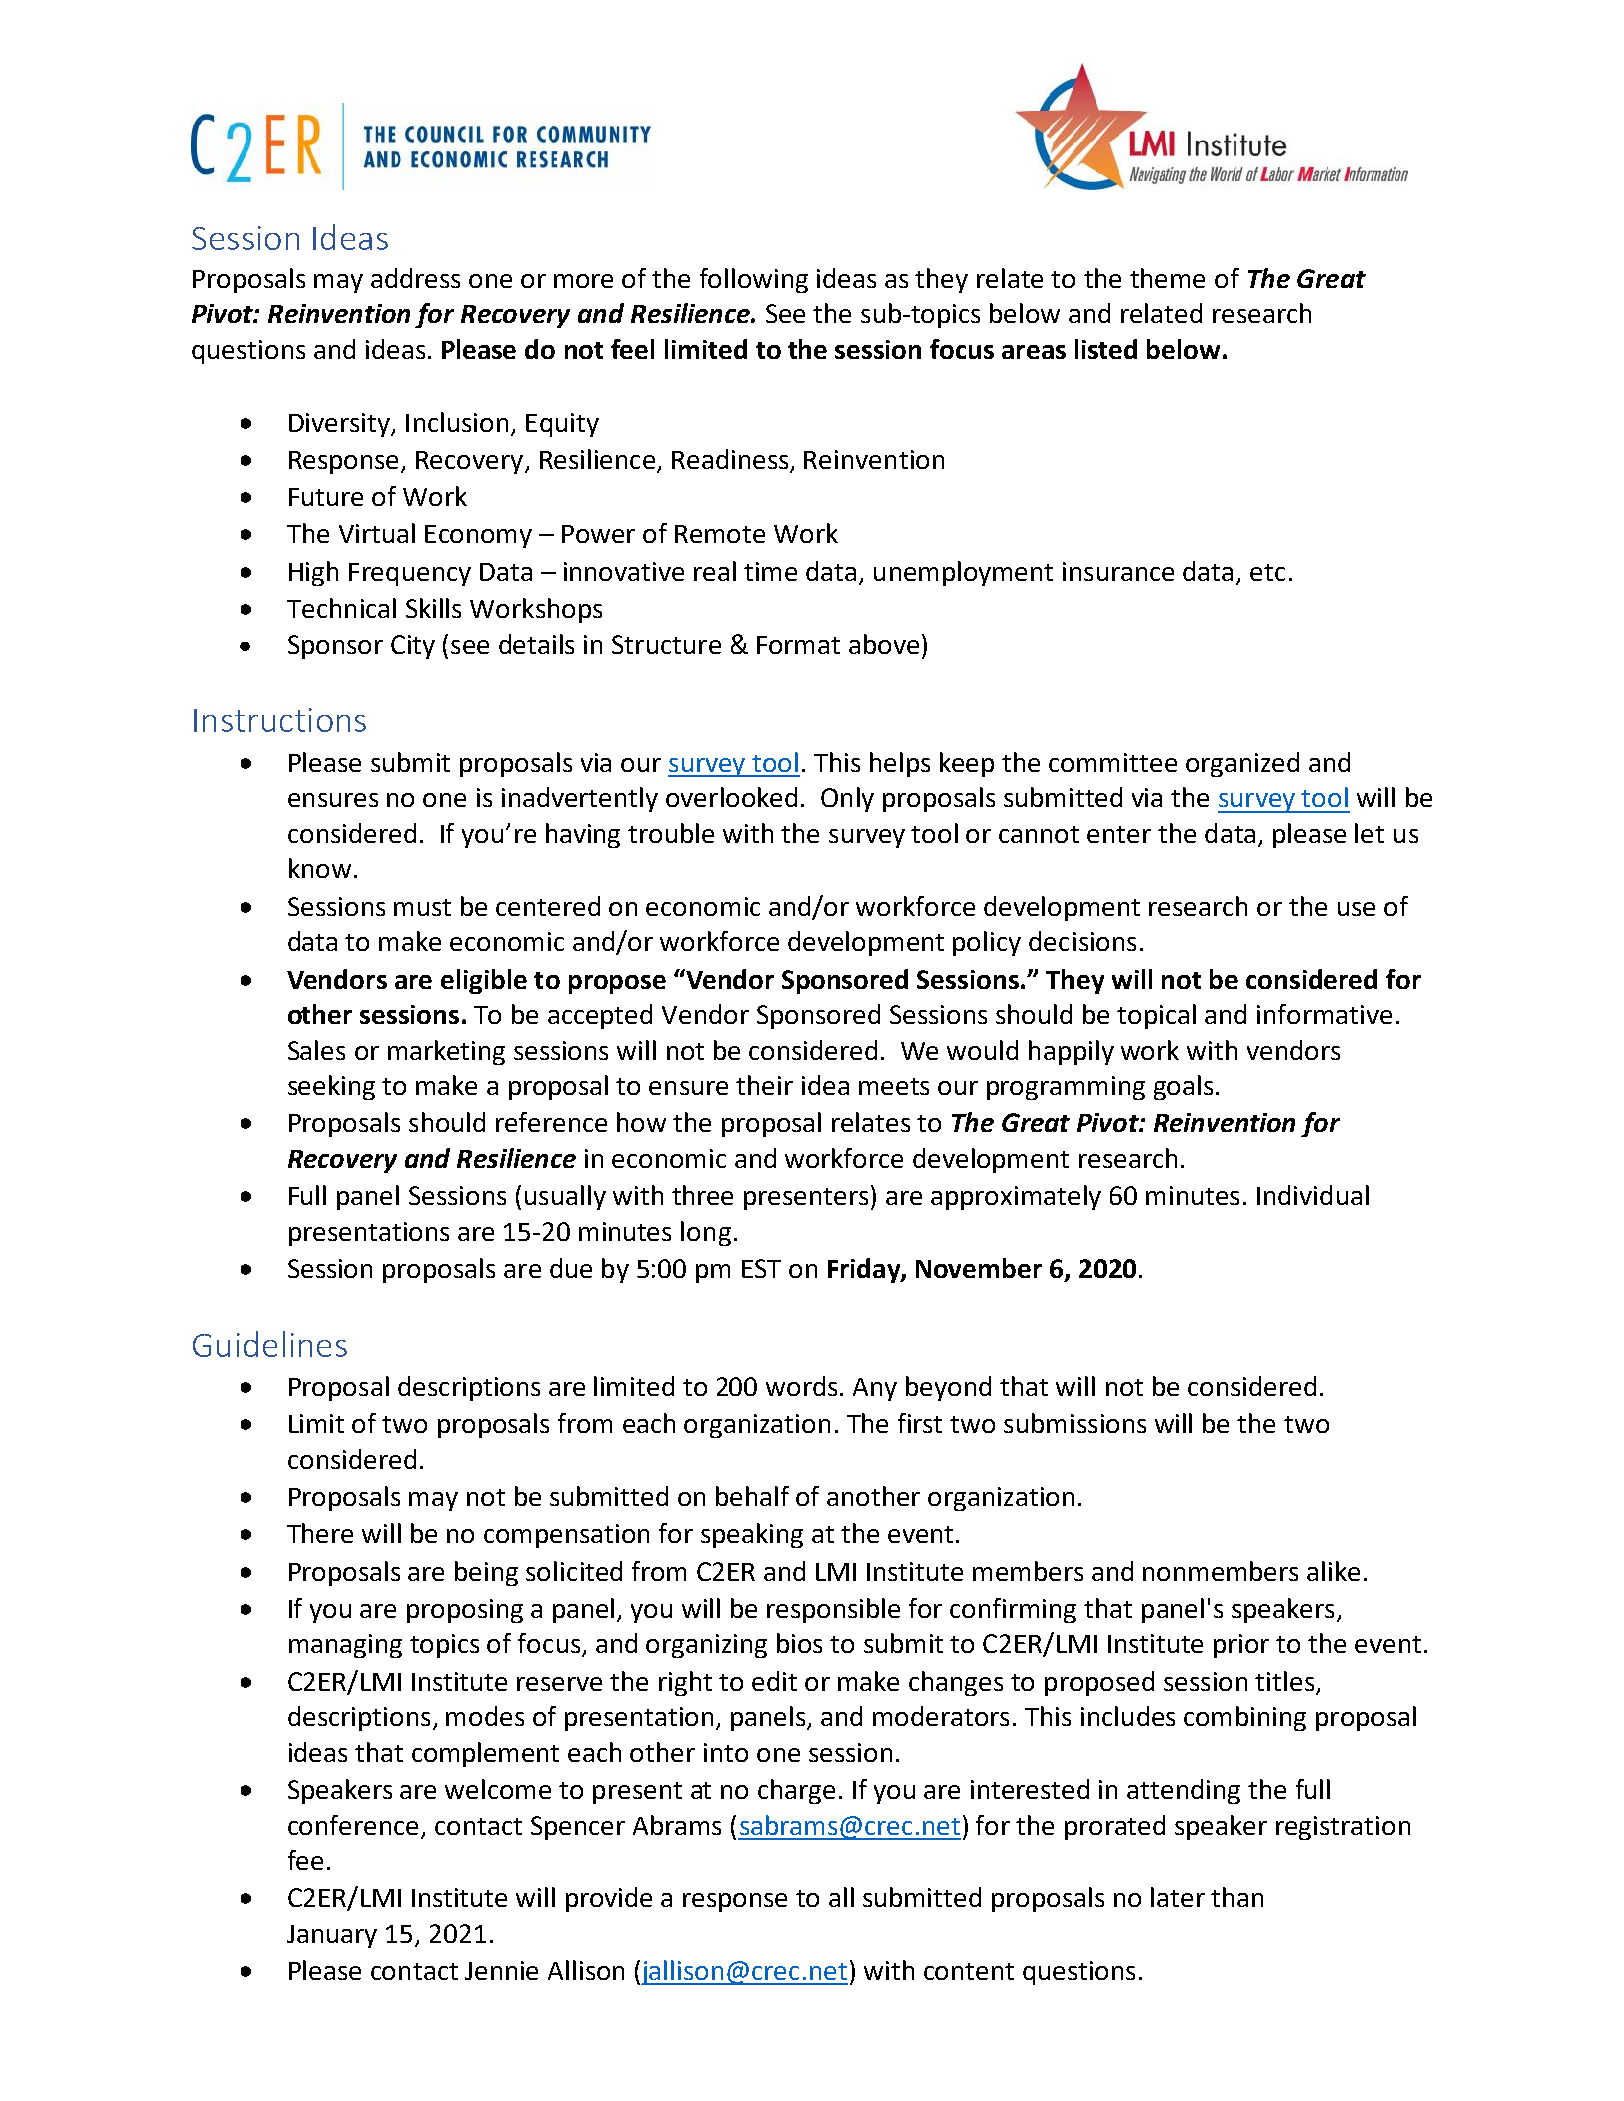 Image resolution: width=1624 pixels, height=2101 pixels. I want to click on following, so click(754, 280).
